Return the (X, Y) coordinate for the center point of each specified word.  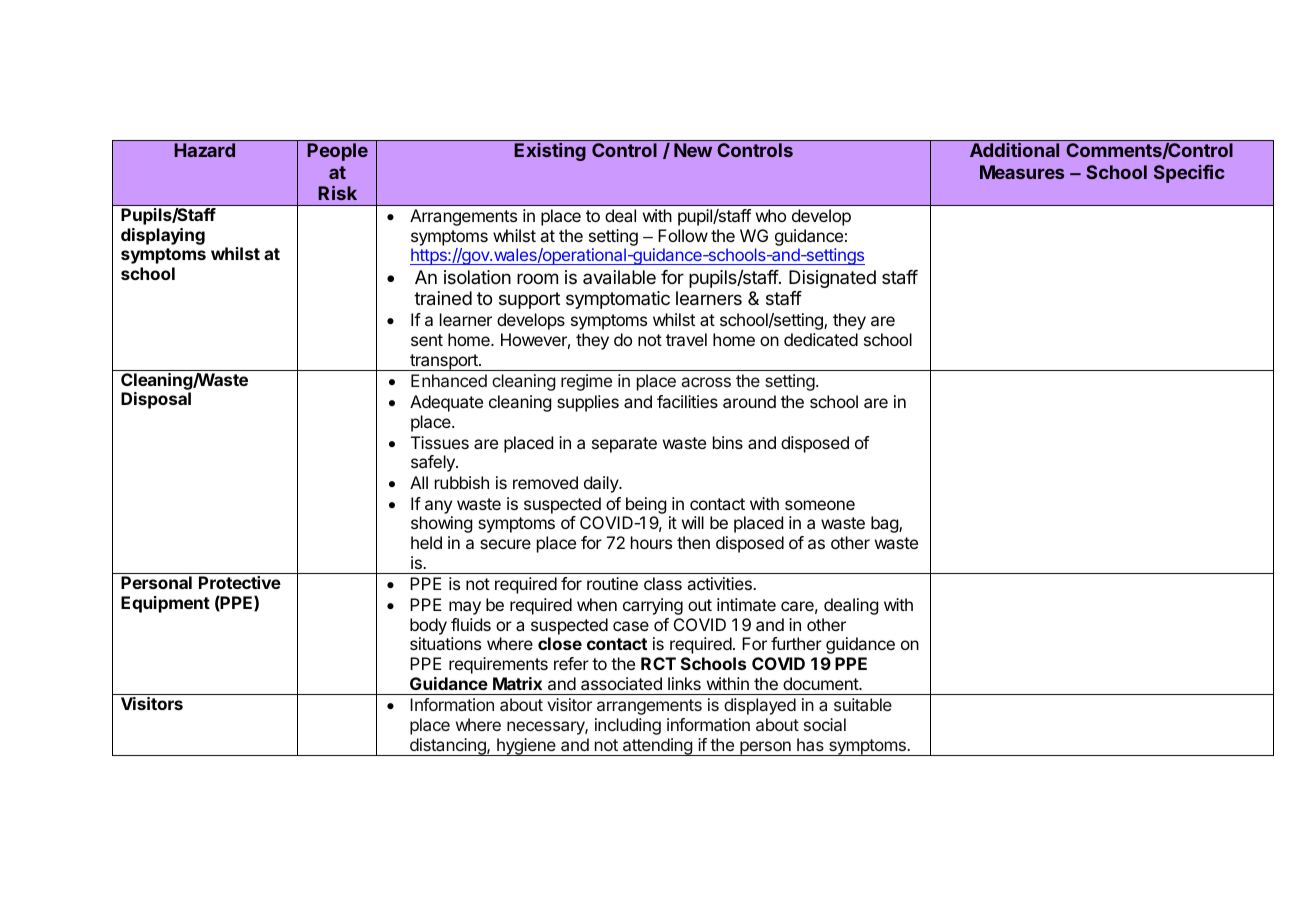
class (663, 583)
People (337, 152)
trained (443, 298)
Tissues (440, 442)
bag (885, 524)
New (693, 150)
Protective (240, 582)
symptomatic (618, 300)
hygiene (526, 747)
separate (624, 445)
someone (820, 505)
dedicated (821, 339)
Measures (1022, 172)
